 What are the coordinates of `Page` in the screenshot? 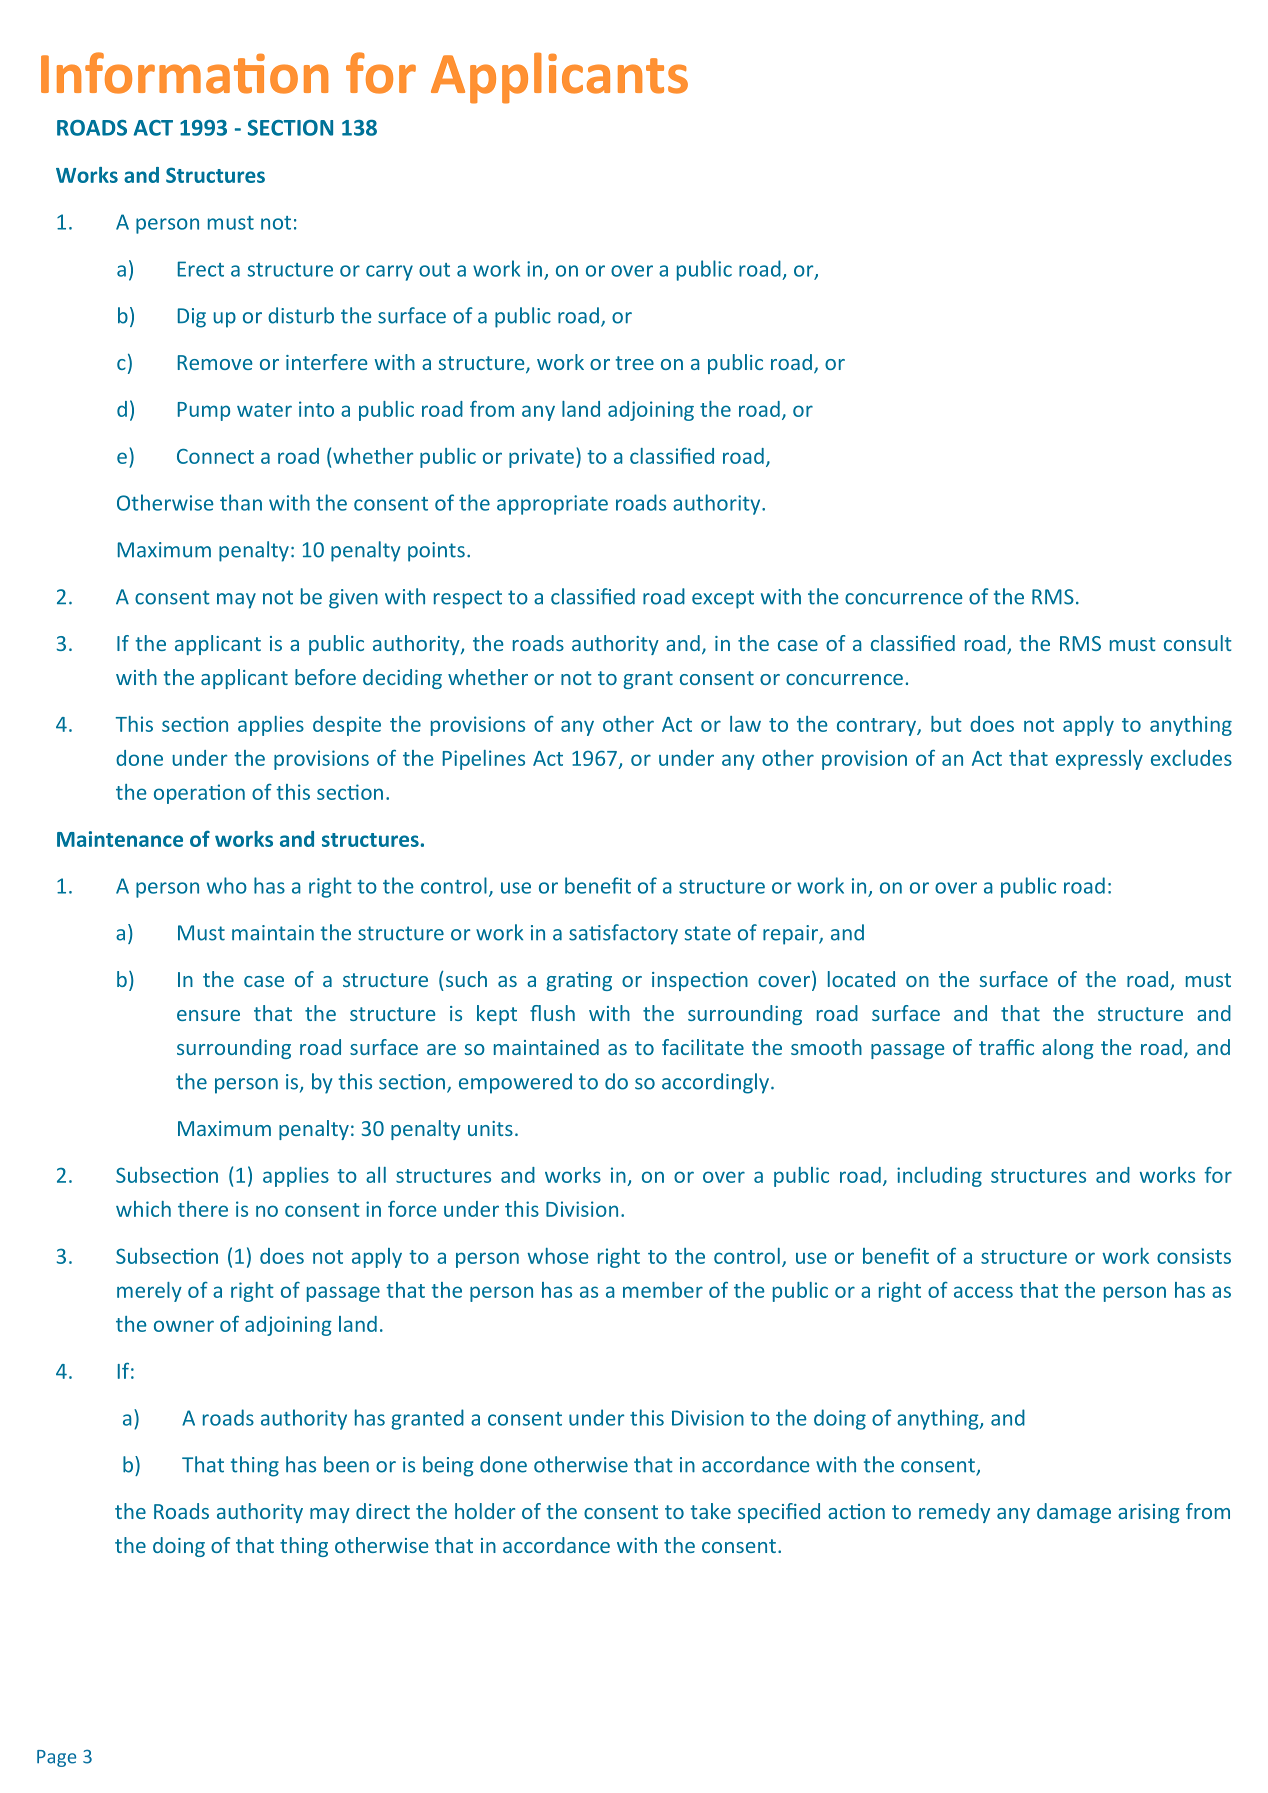 It's located at (56, 1758).
